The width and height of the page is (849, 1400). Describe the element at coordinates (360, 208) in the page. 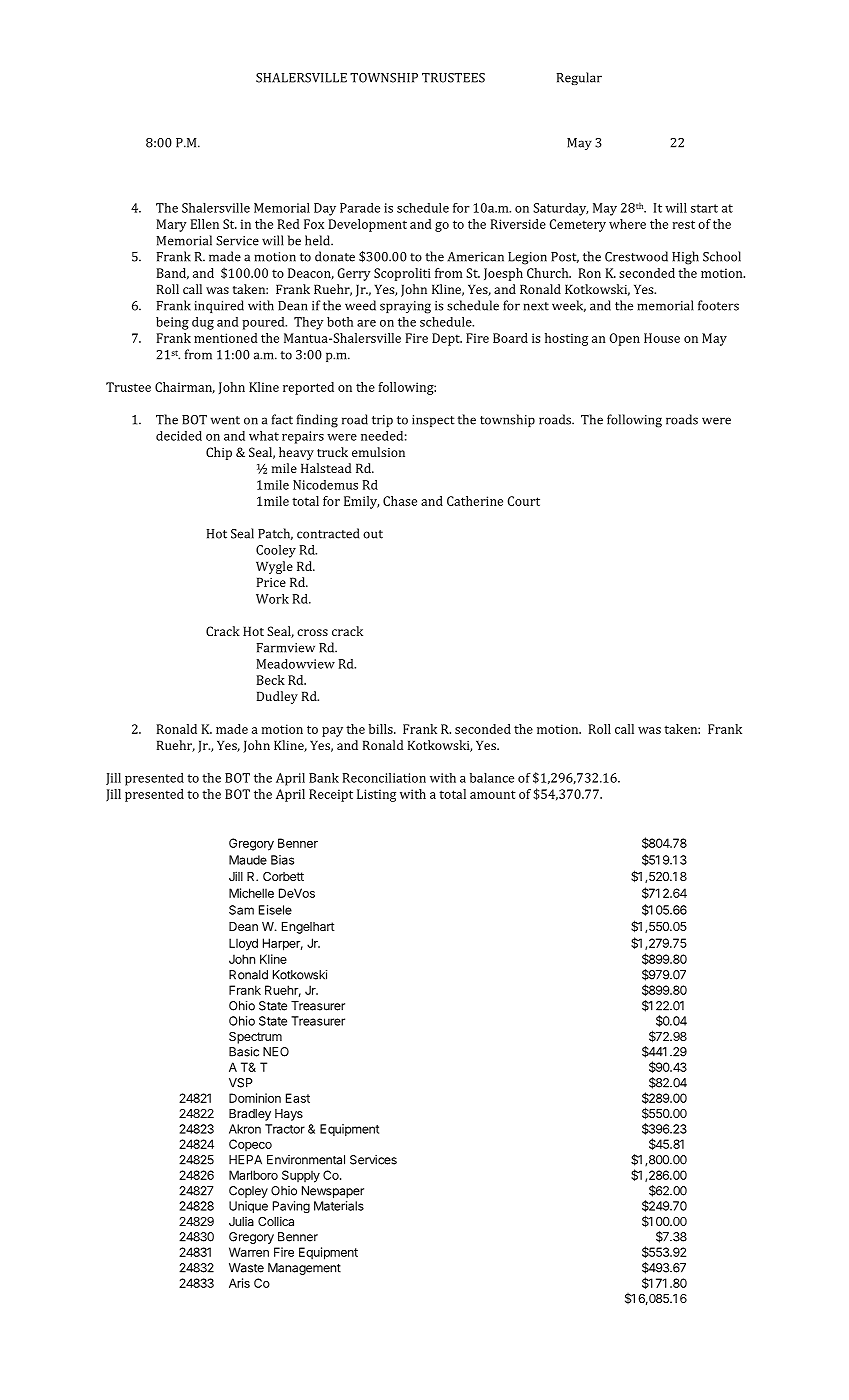

I see `Parade` at that location.
